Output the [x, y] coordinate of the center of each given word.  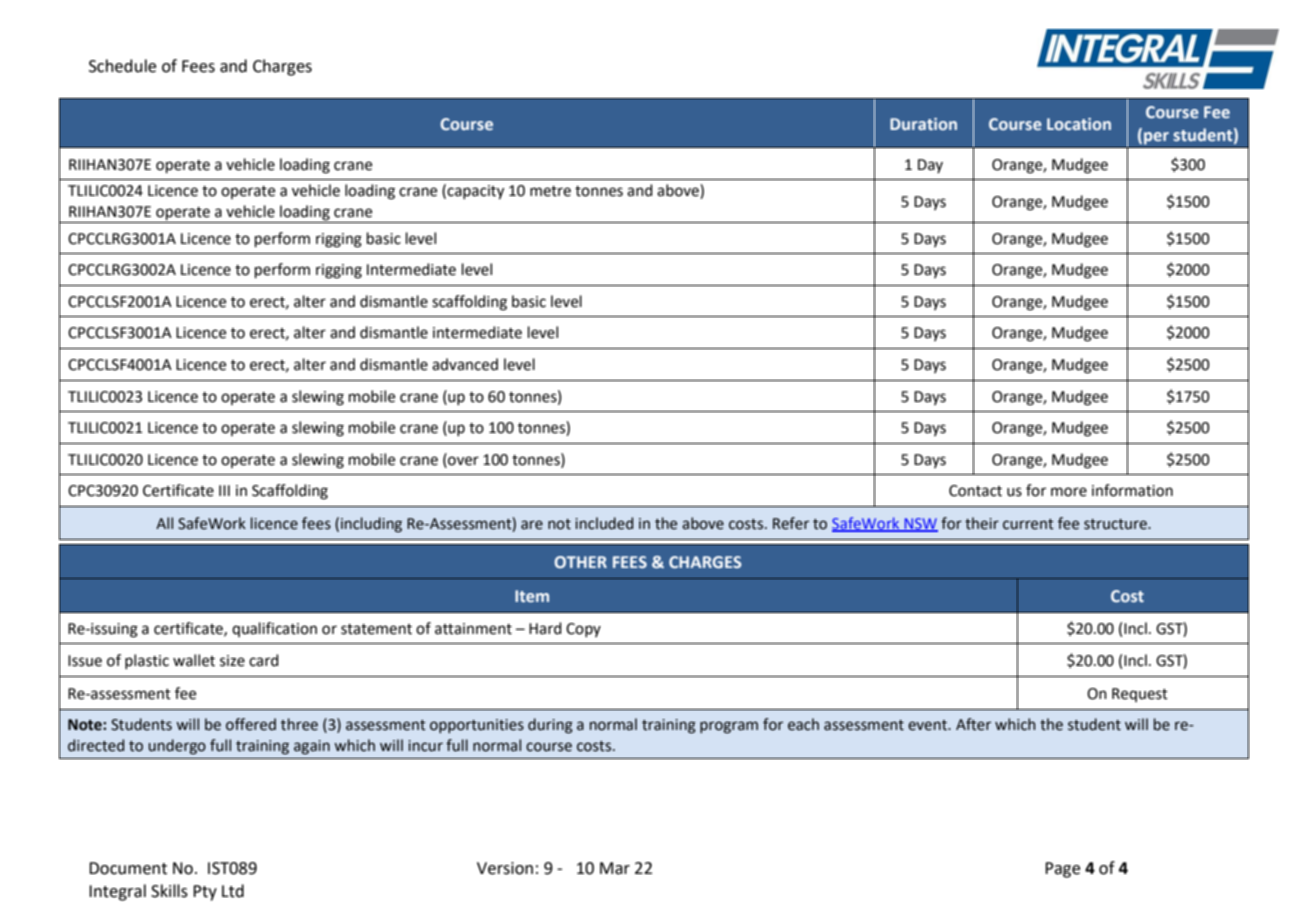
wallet [194, 660]
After [973, 724]
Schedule [122, 66]
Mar [615, 868]
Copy [583, 630]
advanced [465, 364]
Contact [975, 491]
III [224, 490]
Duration [923, 124]
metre [550, 191]
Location [1079, 124]
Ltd [233, 891]
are [532, 525]
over [462, 460]
